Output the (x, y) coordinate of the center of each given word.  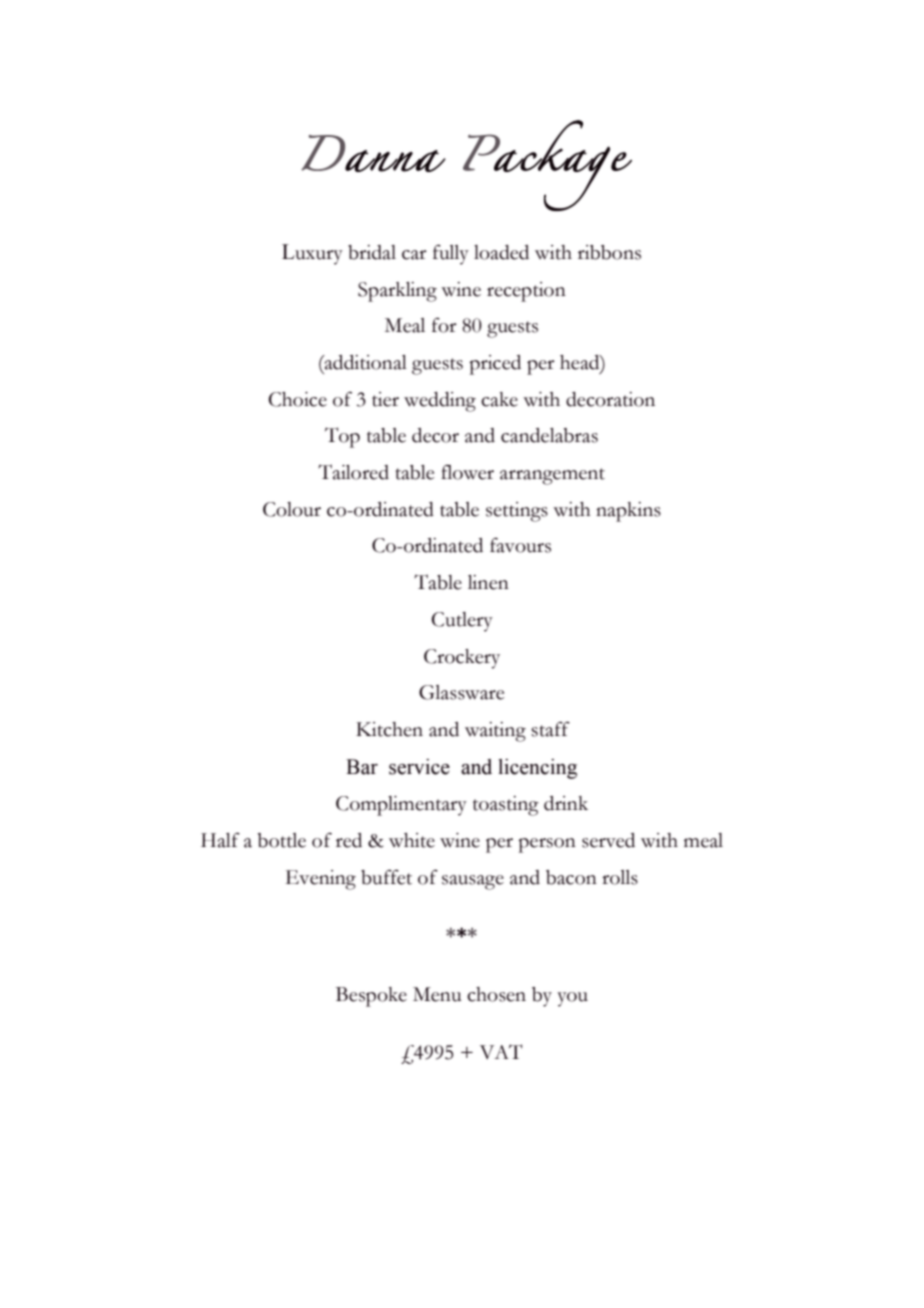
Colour (292, 509)
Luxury (312, 254)
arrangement (552, 476)
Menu (437, 994)
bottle (281, 840)
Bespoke (371, 997)
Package (547, 165)
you (572, 999)
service (419, 767)
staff (550, 729)
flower (467, 472)
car (414, 255)
